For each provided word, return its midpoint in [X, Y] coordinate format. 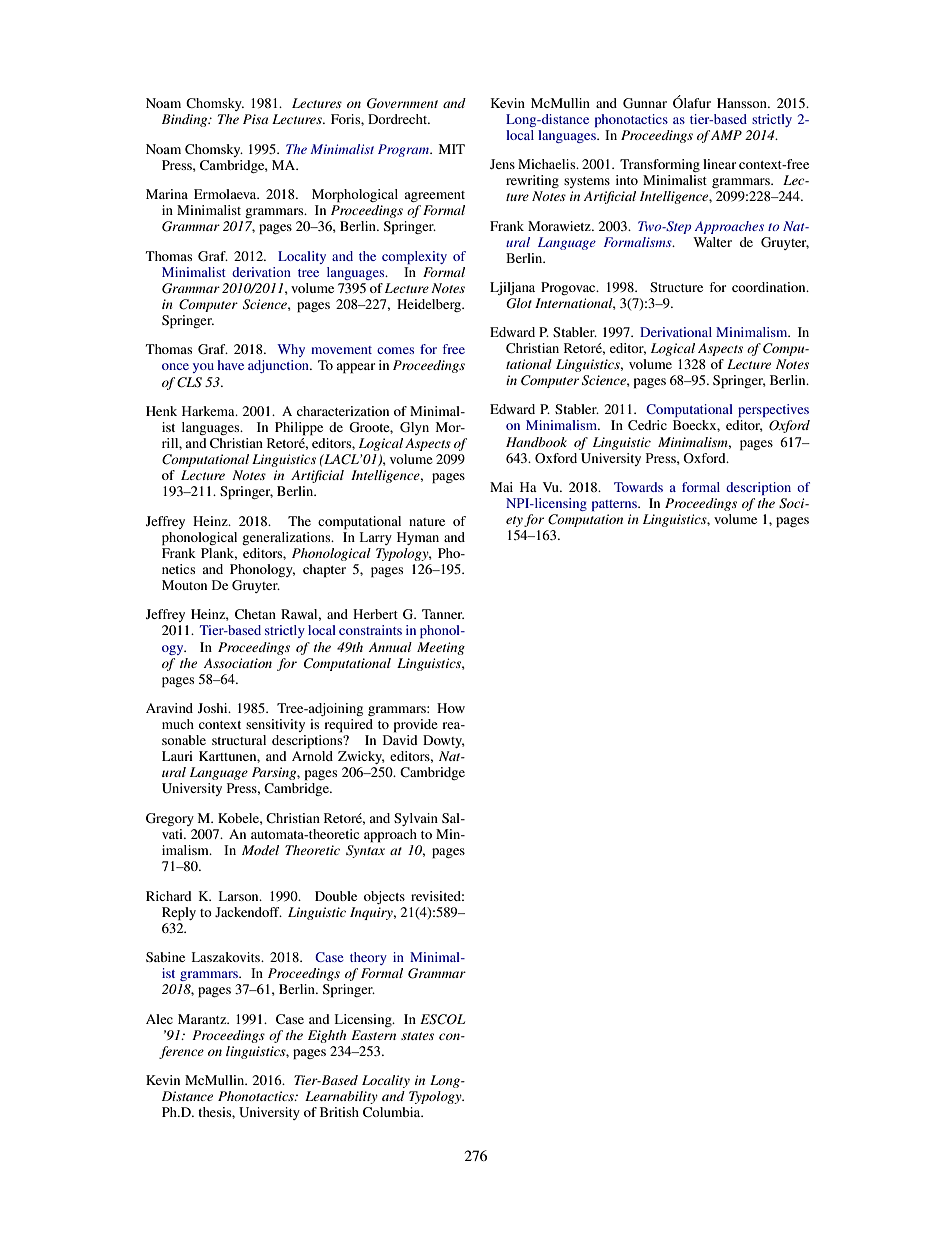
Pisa [255, 119]
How [451, 708]
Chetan [255, 614]
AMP [726, 135]
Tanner [443, 614]
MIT [452, 149]
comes [395, 350]
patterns [615, 505]
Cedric [647, 425]
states [417, 1036]
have [231, 365]
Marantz [203, 1019]
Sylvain [416, 819]
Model [260, 850]
